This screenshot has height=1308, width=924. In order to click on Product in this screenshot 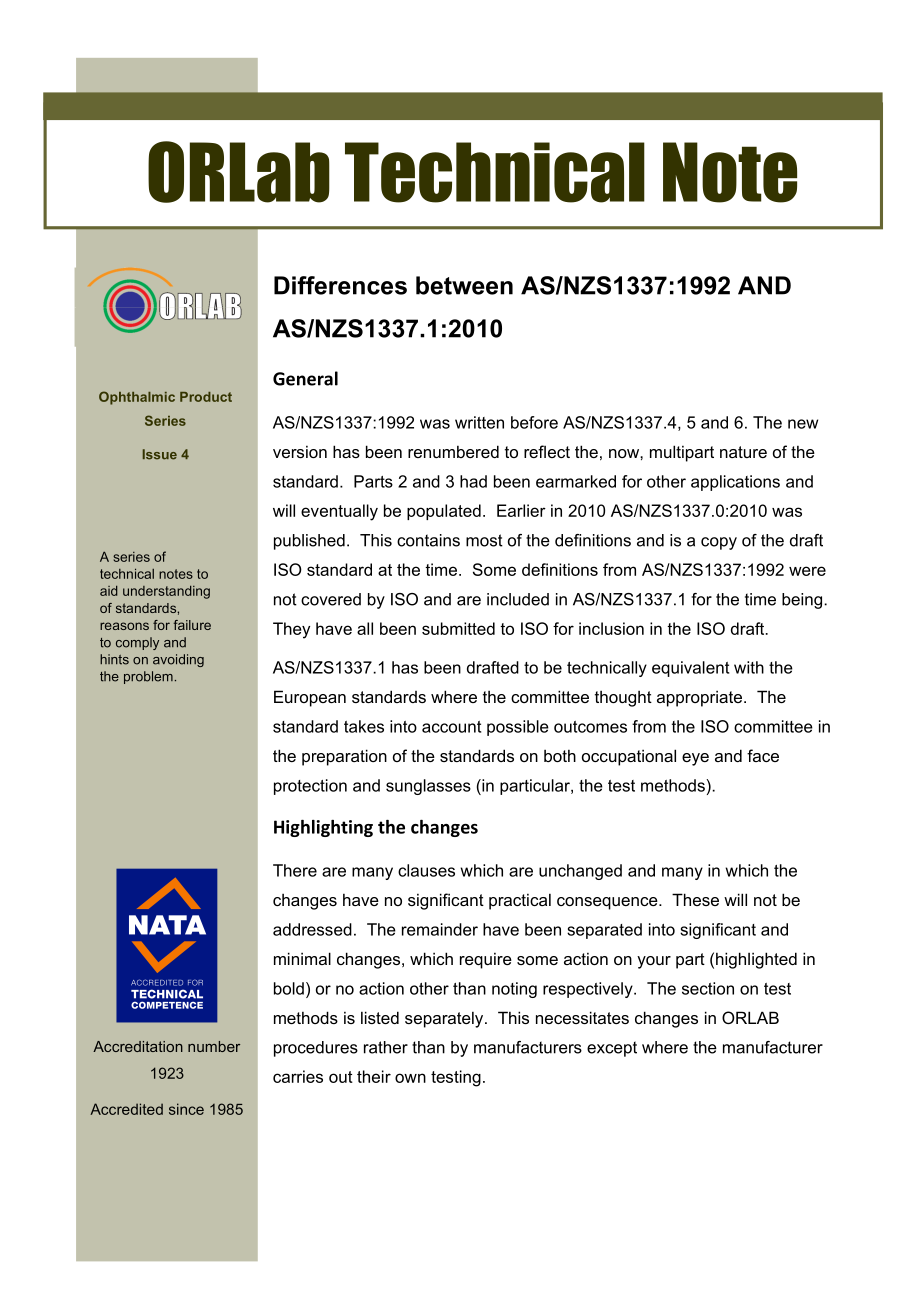, I will do `click(206, 397)`.
